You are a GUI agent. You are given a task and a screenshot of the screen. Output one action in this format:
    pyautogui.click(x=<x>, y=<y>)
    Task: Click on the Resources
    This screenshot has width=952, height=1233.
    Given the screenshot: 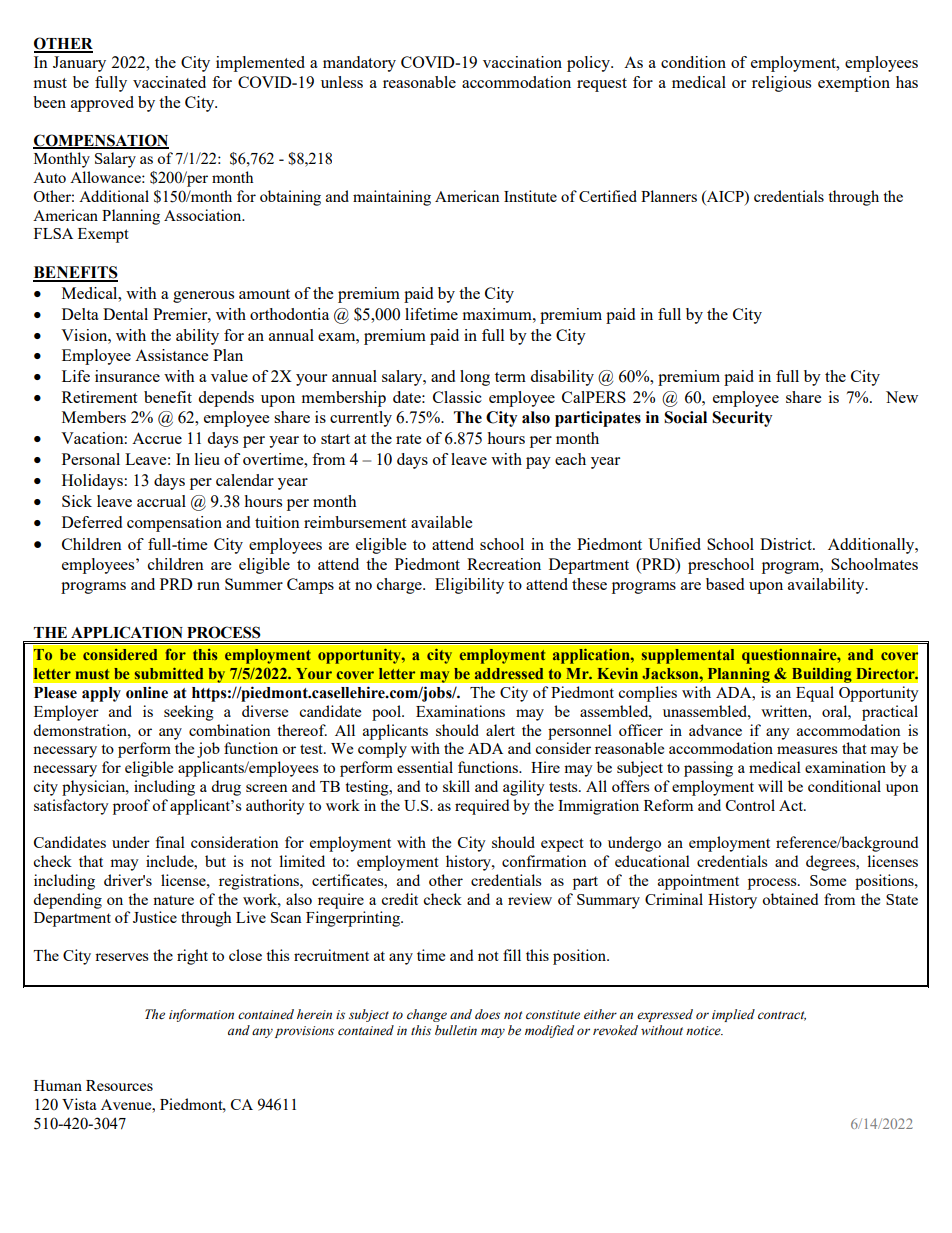 What is the action you would take?
    pyautogui.click(x=119, y=1085)
